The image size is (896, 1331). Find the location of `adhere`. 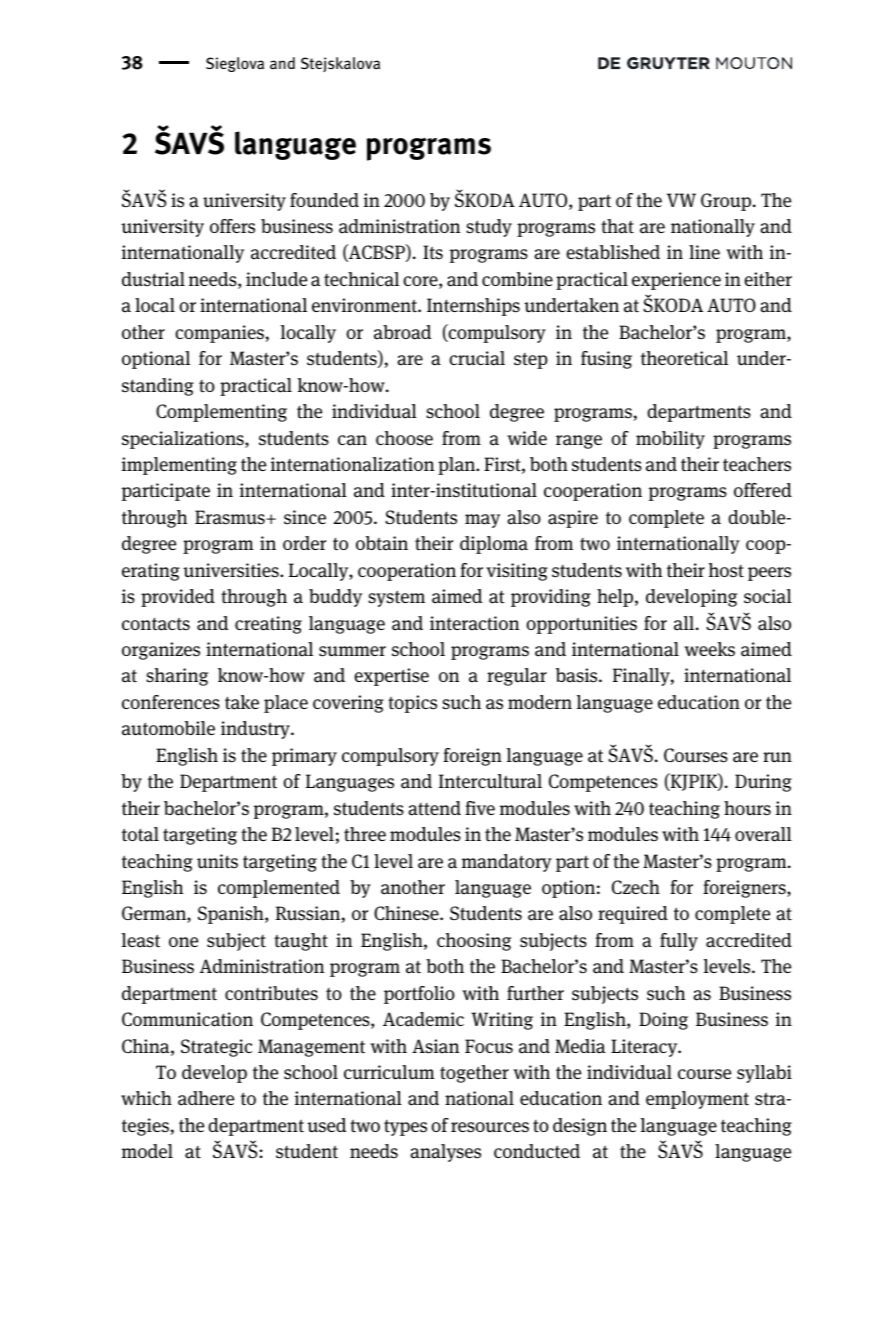

adhere is located at coordinates (206, 1098).
